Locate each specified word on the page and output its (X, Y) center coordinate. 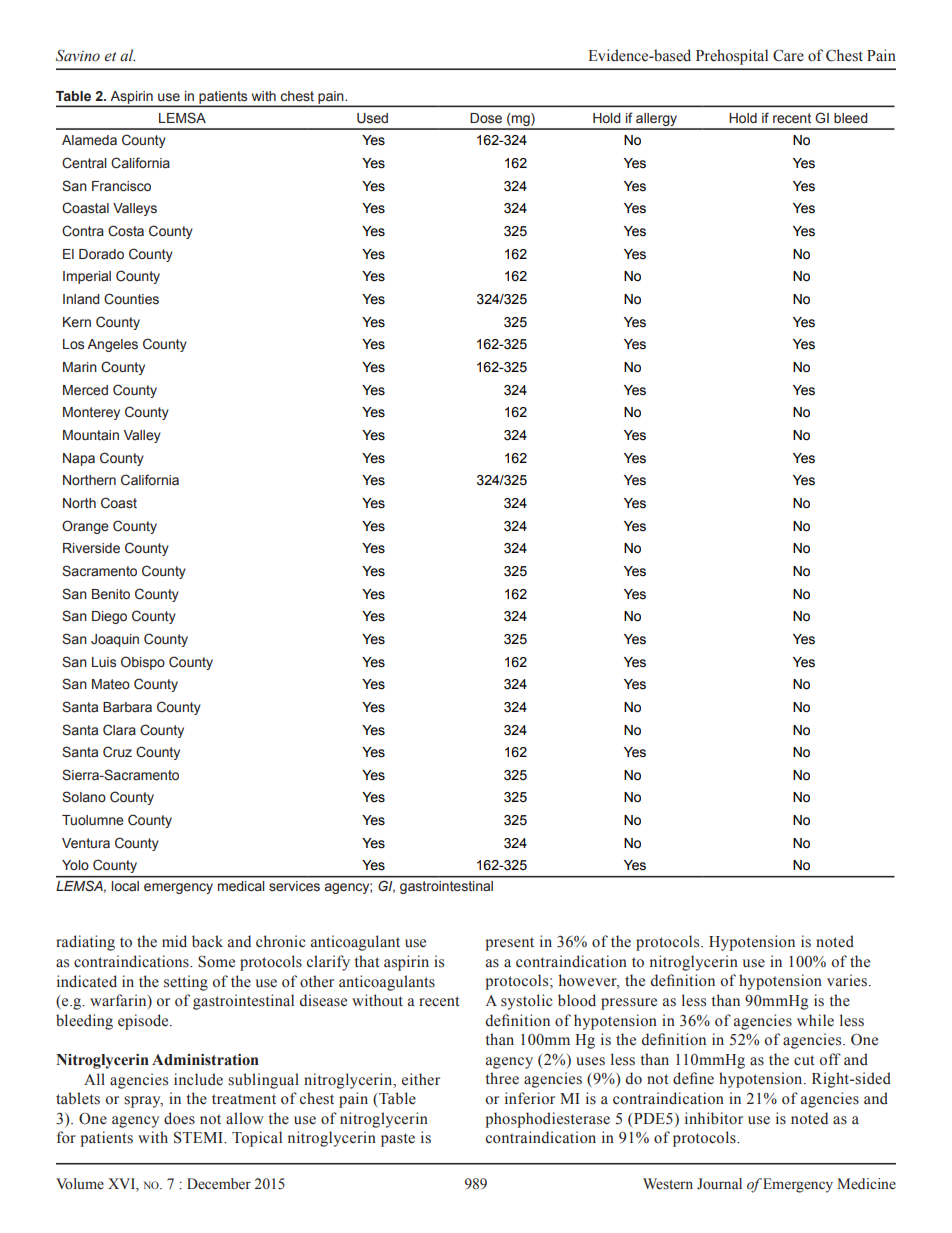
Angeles (112, 345)
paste (398, 1140)
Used (372, 118)
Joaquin (115, 640)
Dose (486, 118)
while (815, 1020)
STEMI (199, 1137)
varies (847, 980)
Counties (131, 299)
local (125, 886)
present (509, 944)
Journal (719, 1184)
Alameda (89, 140)
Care (788, 55)
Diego (109, 617)
